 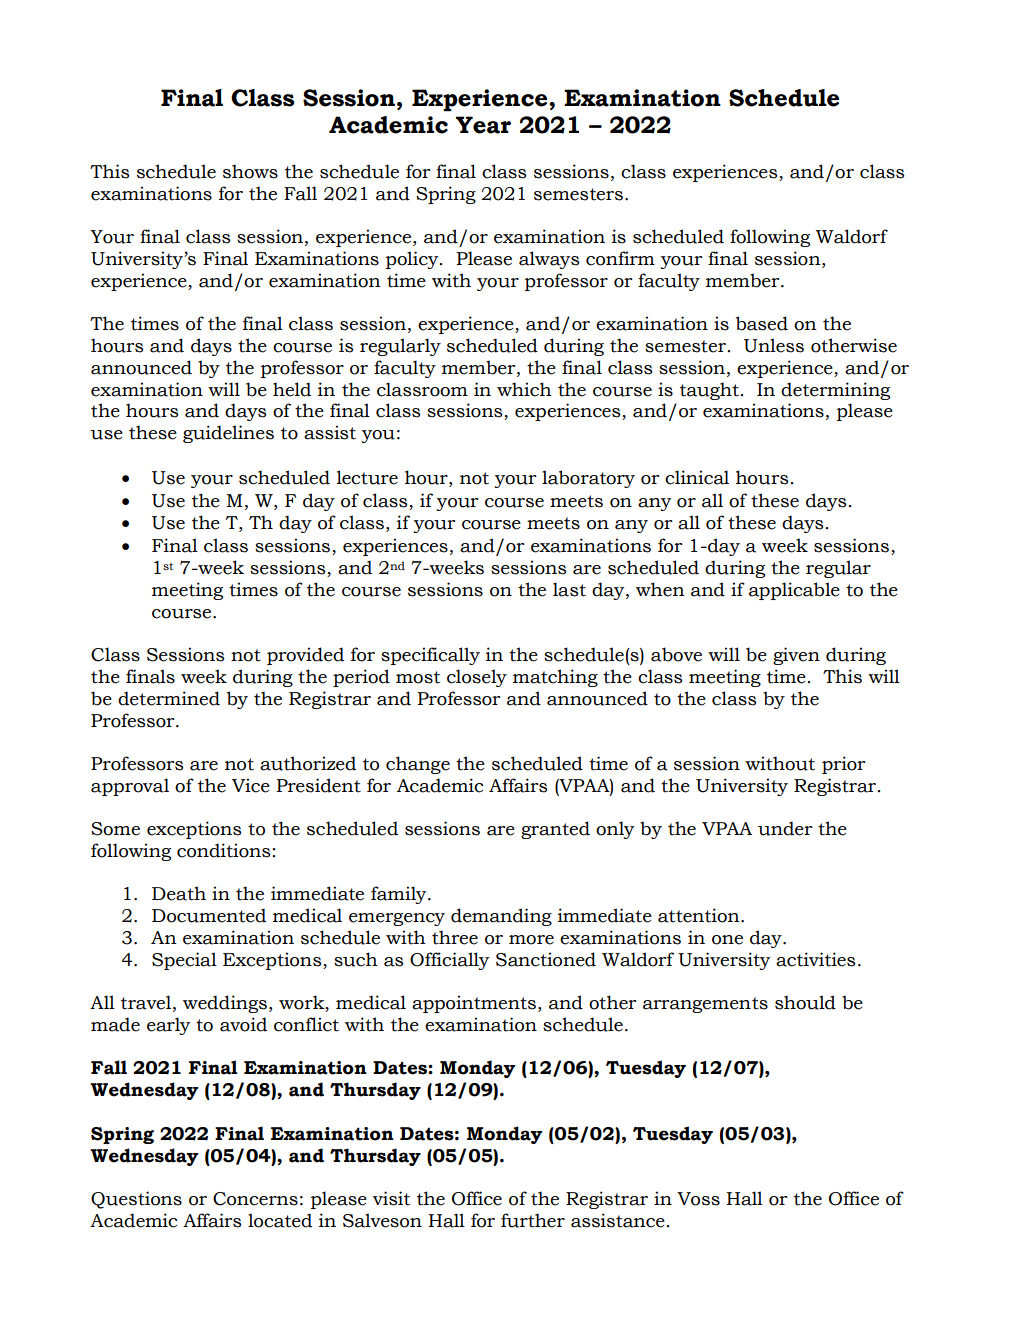 I want to click on taught, so click(x=709, y=391).
